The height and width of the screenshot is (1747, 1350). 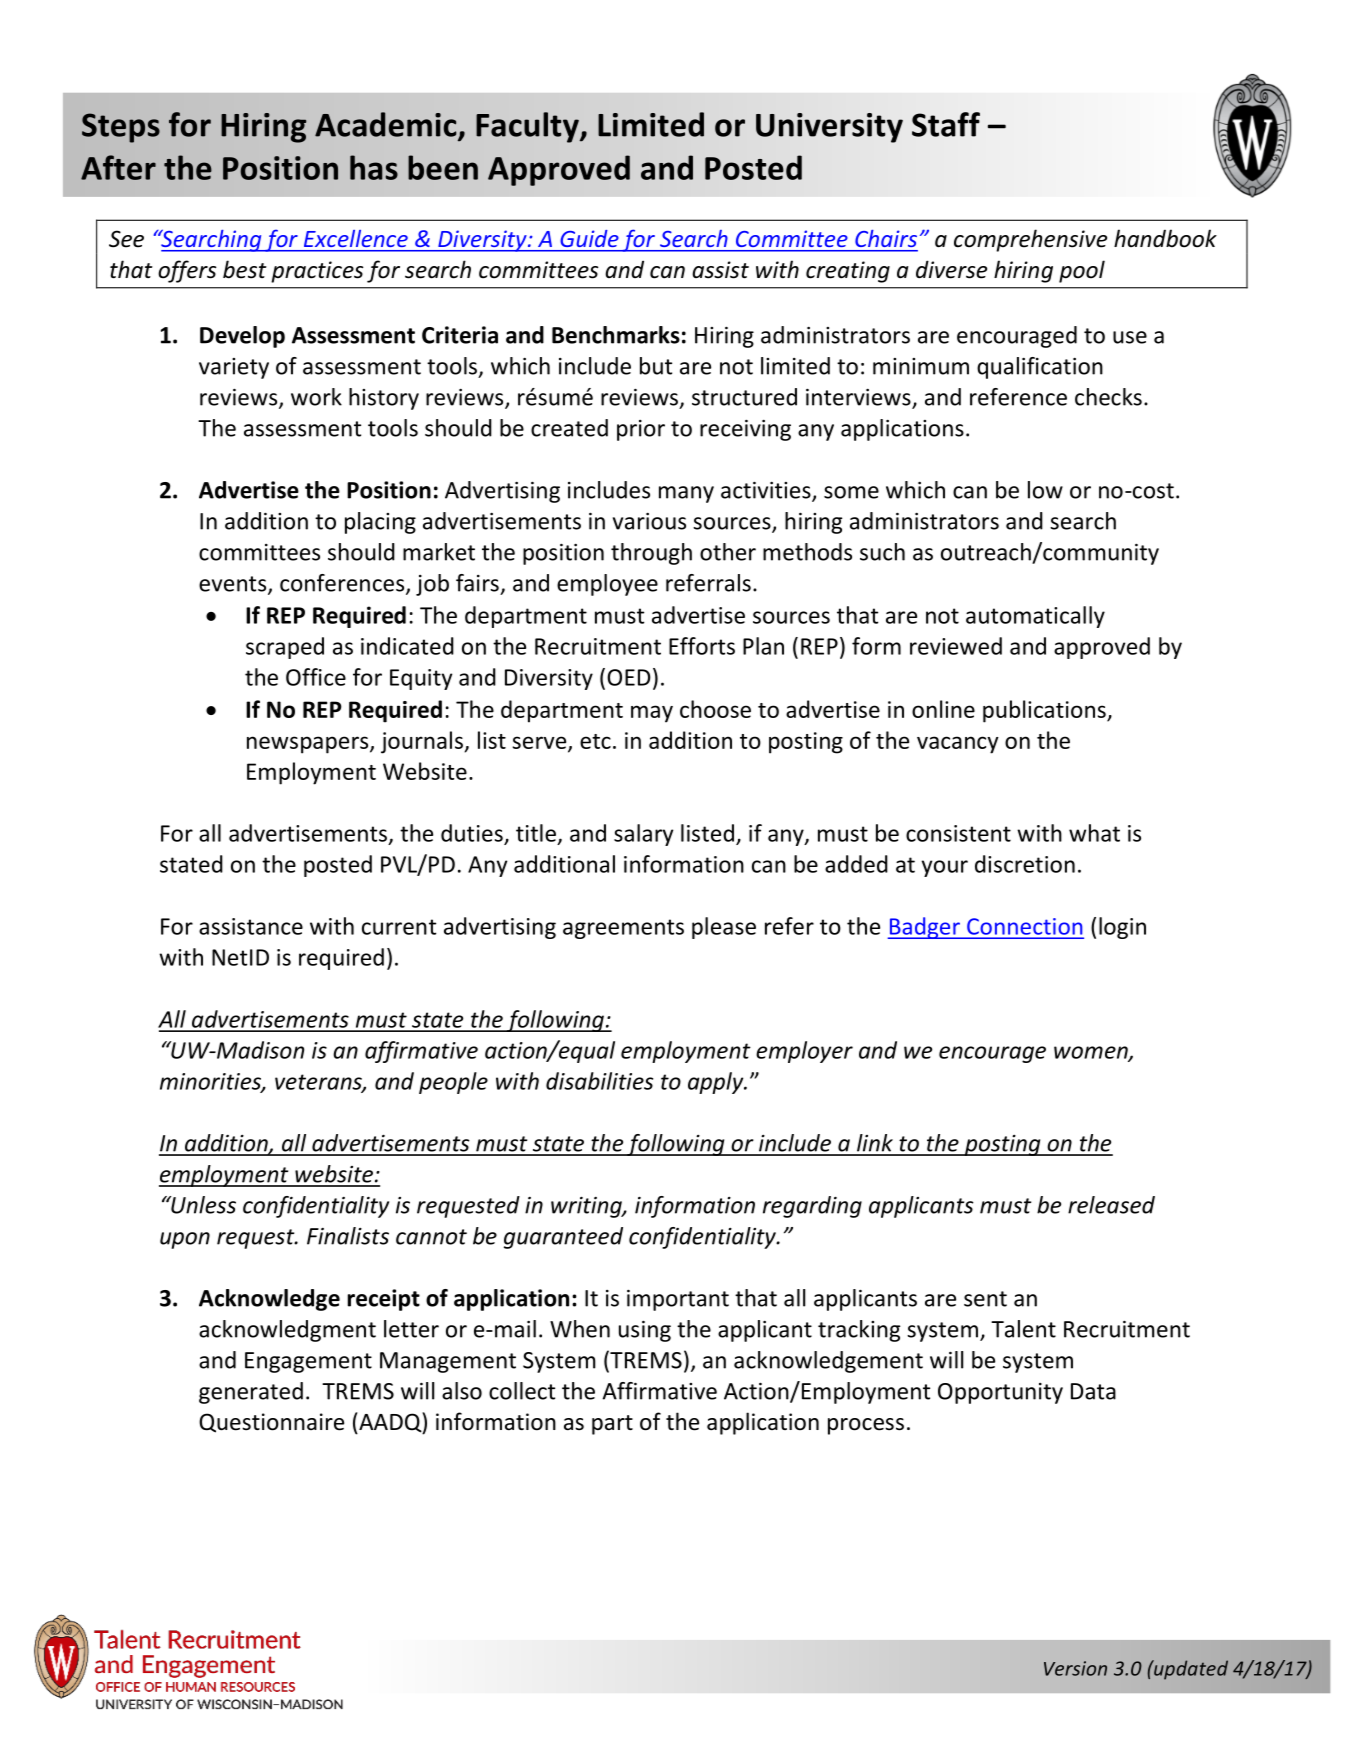 What do you see at coordinates (271, 1423) in the screenshot?
I see `Questionnaire` at bounding box center [271, 1423].
